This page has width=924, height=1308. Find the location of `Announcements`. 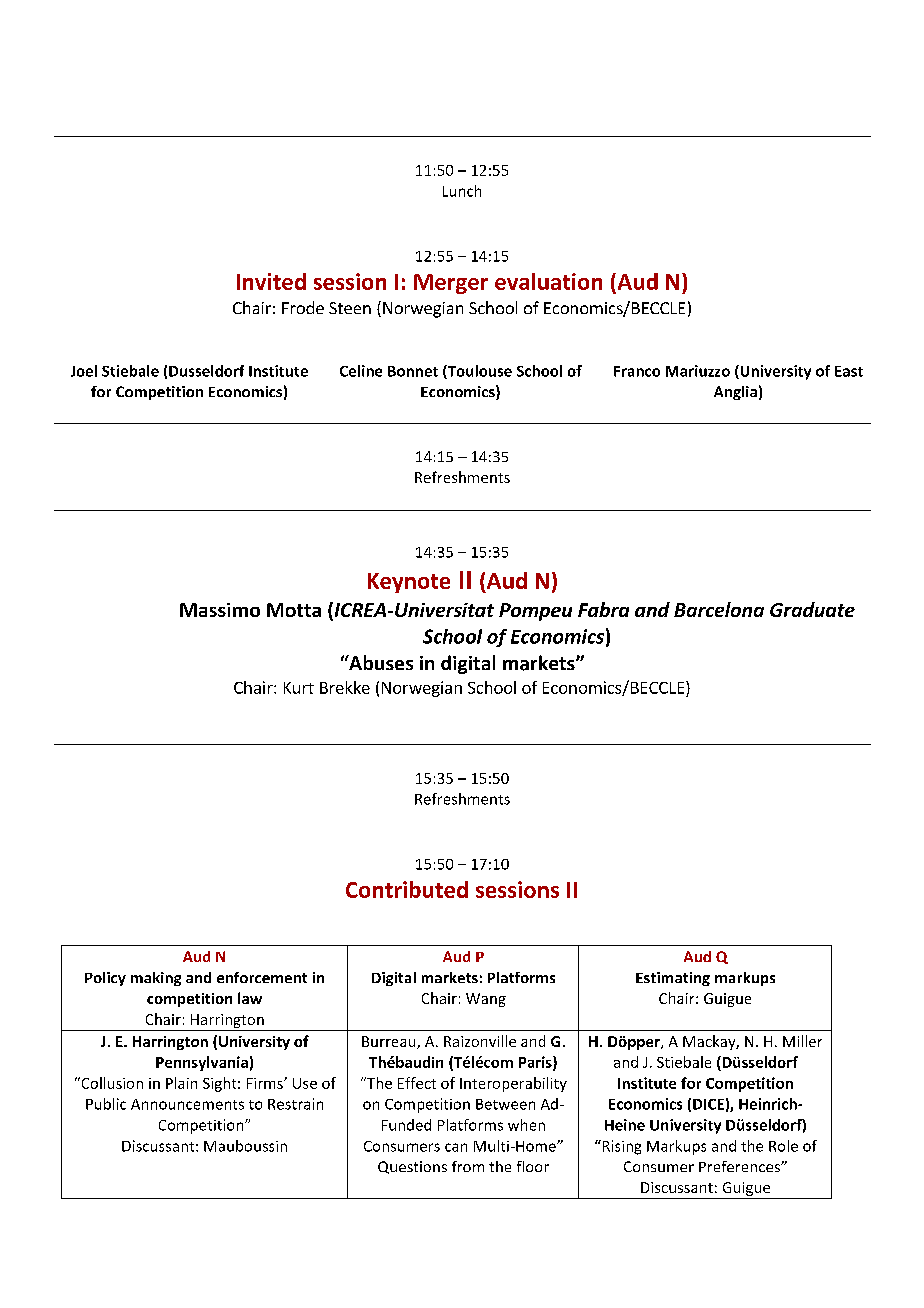

Announcements is located at coordinates (187, 1104).
